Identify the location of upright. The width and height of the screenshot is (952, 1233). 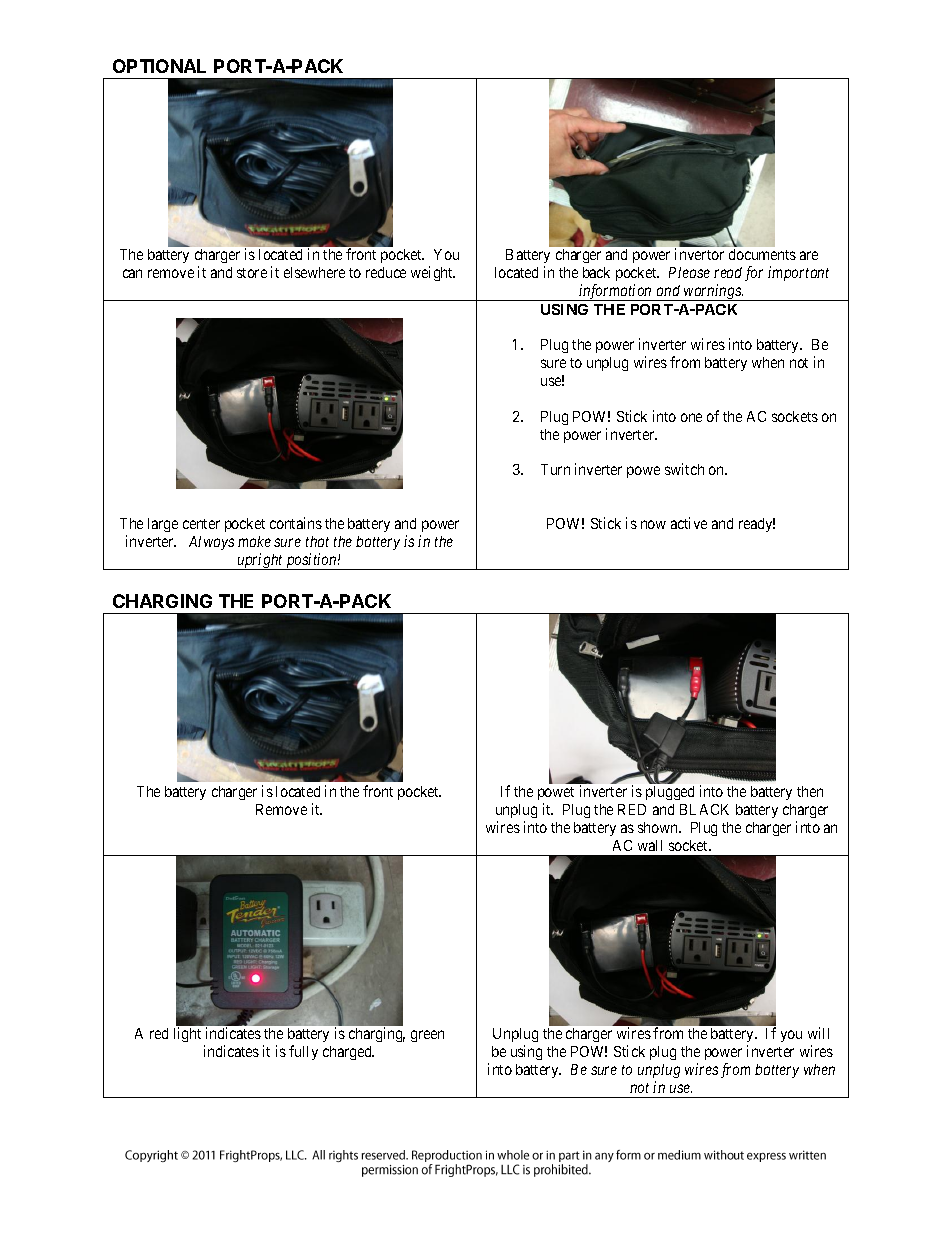
(260, 561).
